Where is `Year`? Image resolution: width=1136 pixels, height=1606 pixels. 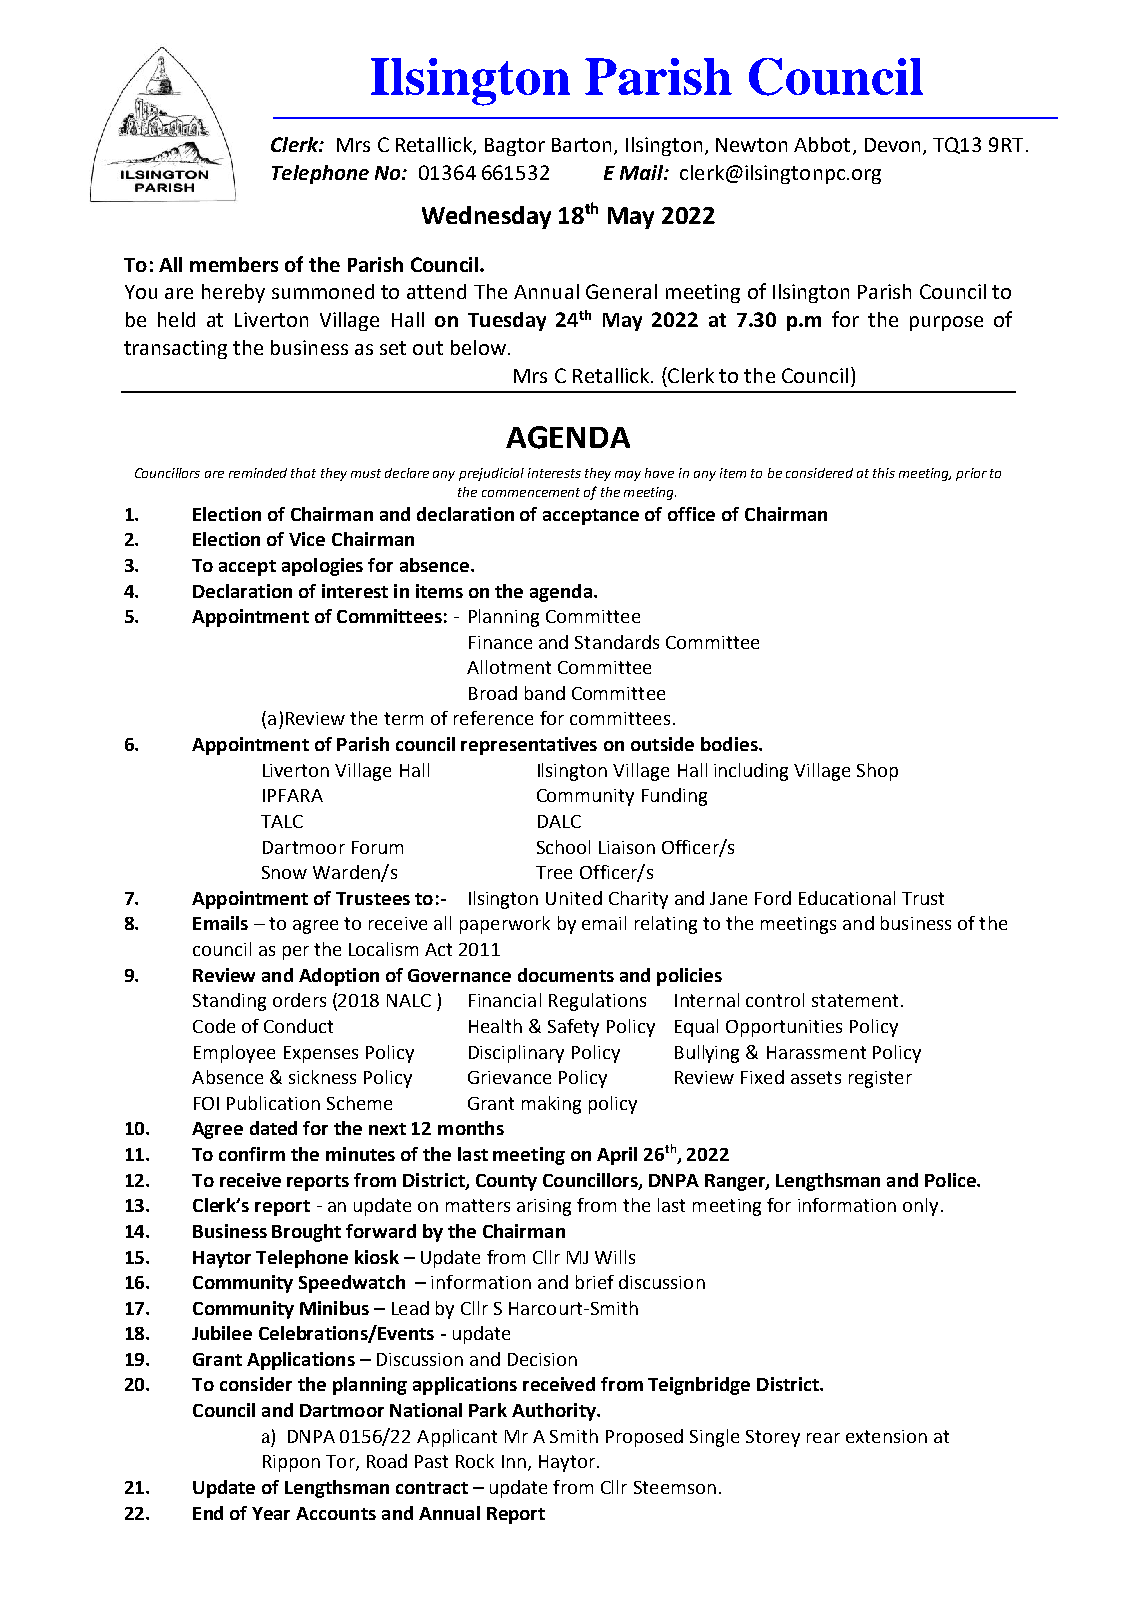 Year is located at coordinates (271, 1513).
